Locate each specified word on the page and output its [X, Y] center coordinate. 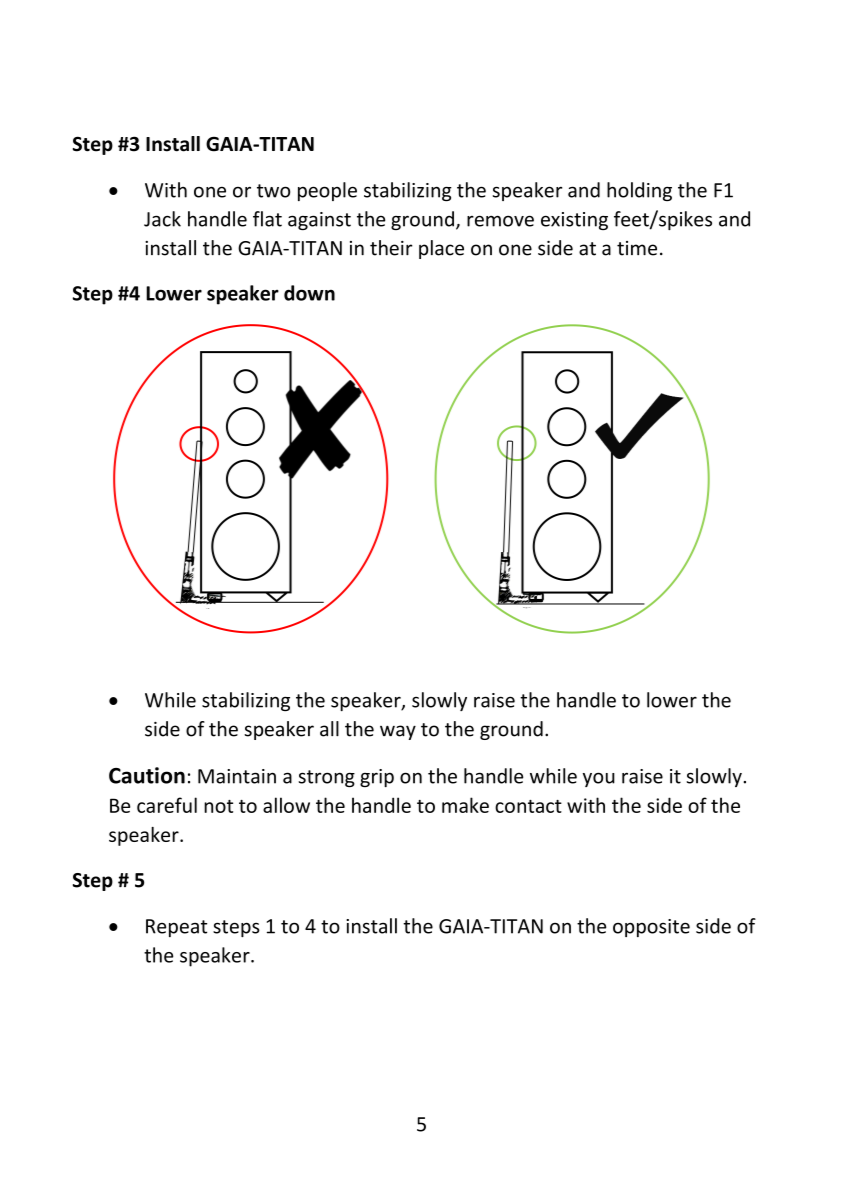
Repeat [176, 928]
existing [574, 221]
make [465, 805]
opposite [651, 928]
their [391, 248]
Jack [162, 219]
